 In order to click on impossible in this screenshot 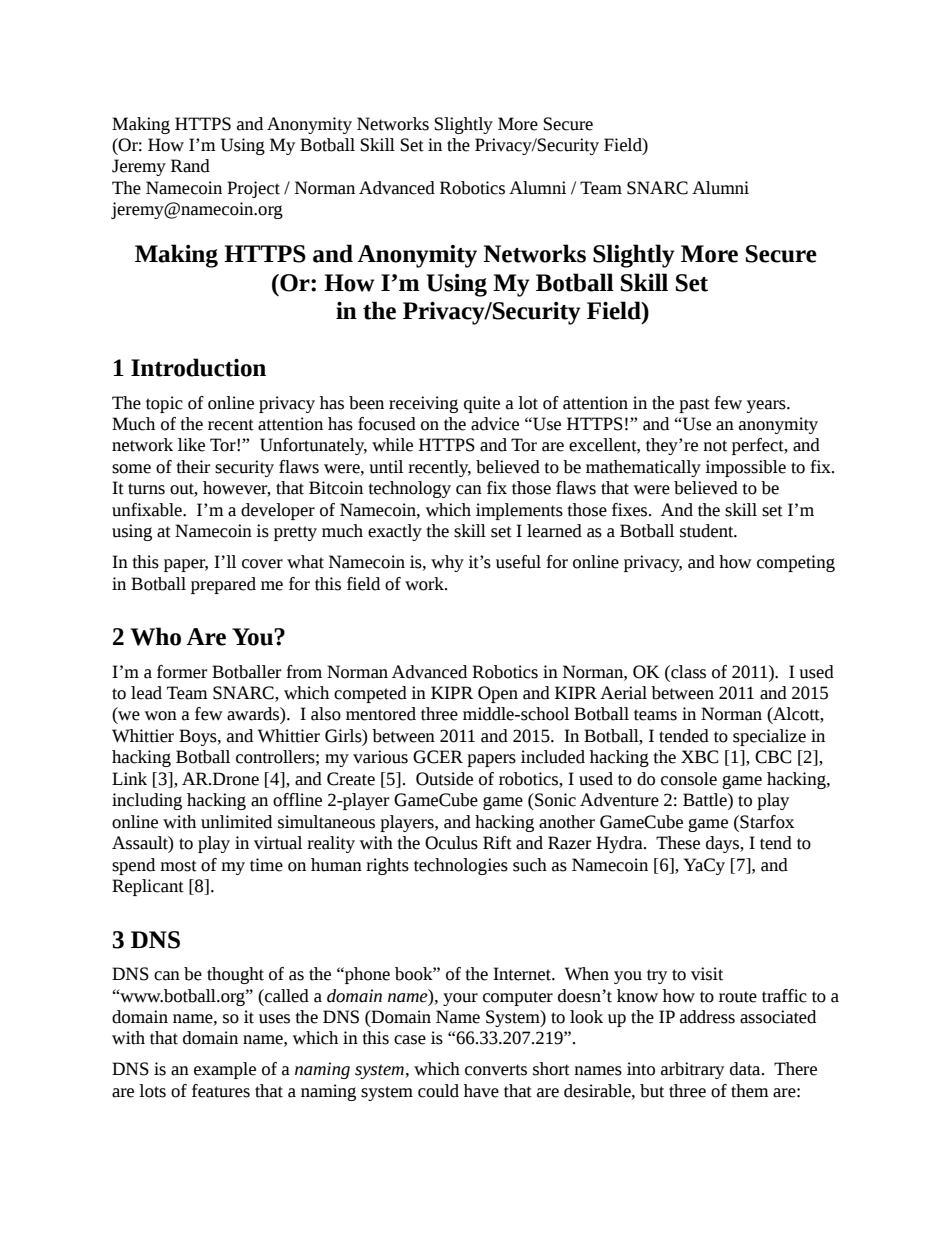, I will do `click(745, 468)`.
